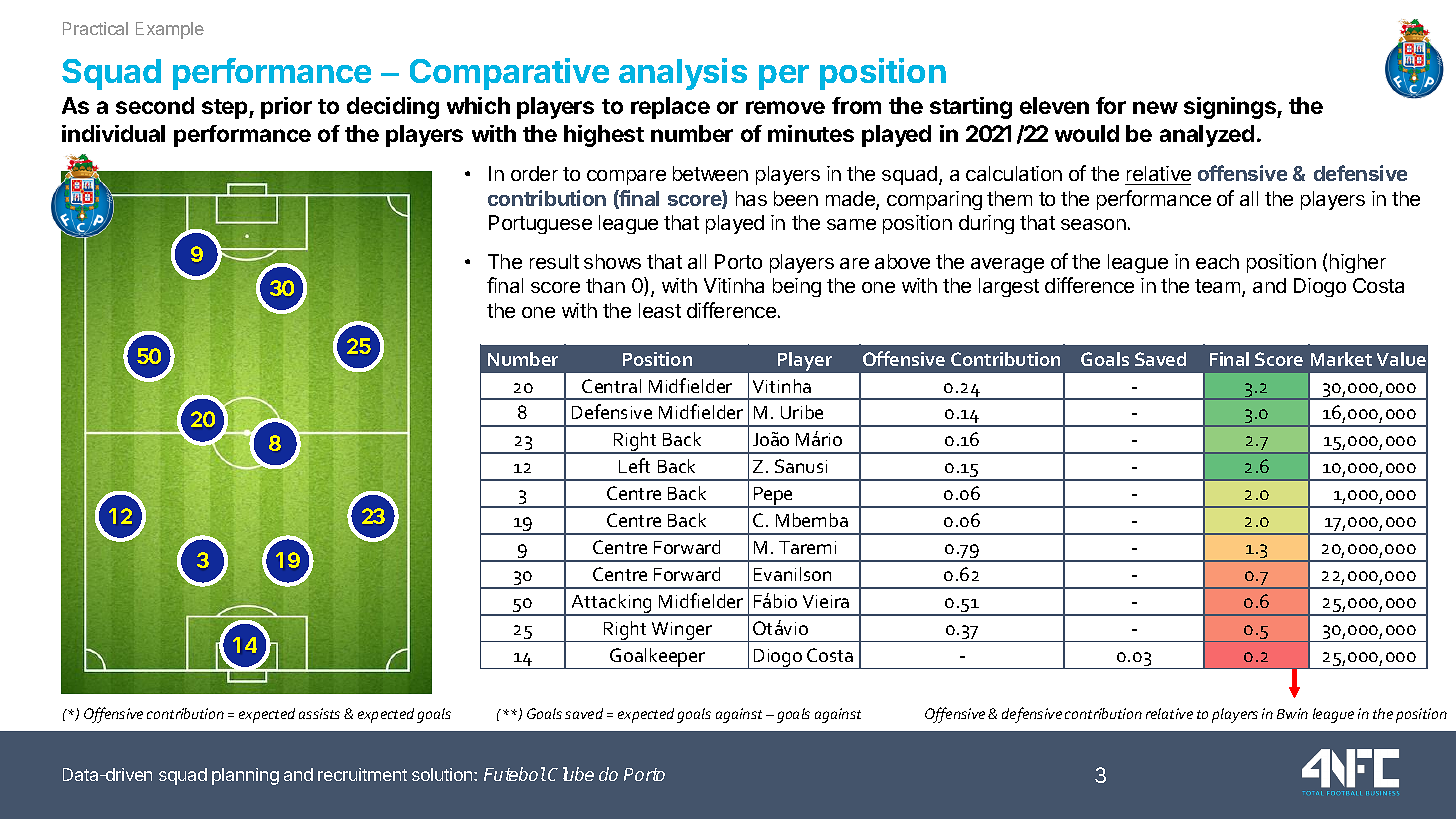 The width and height of the screenshot is (1456, 819). What do you see at coordinates (773, 497) in the screenshot?
I see `Pepe` at bounding box center [773, 497].
